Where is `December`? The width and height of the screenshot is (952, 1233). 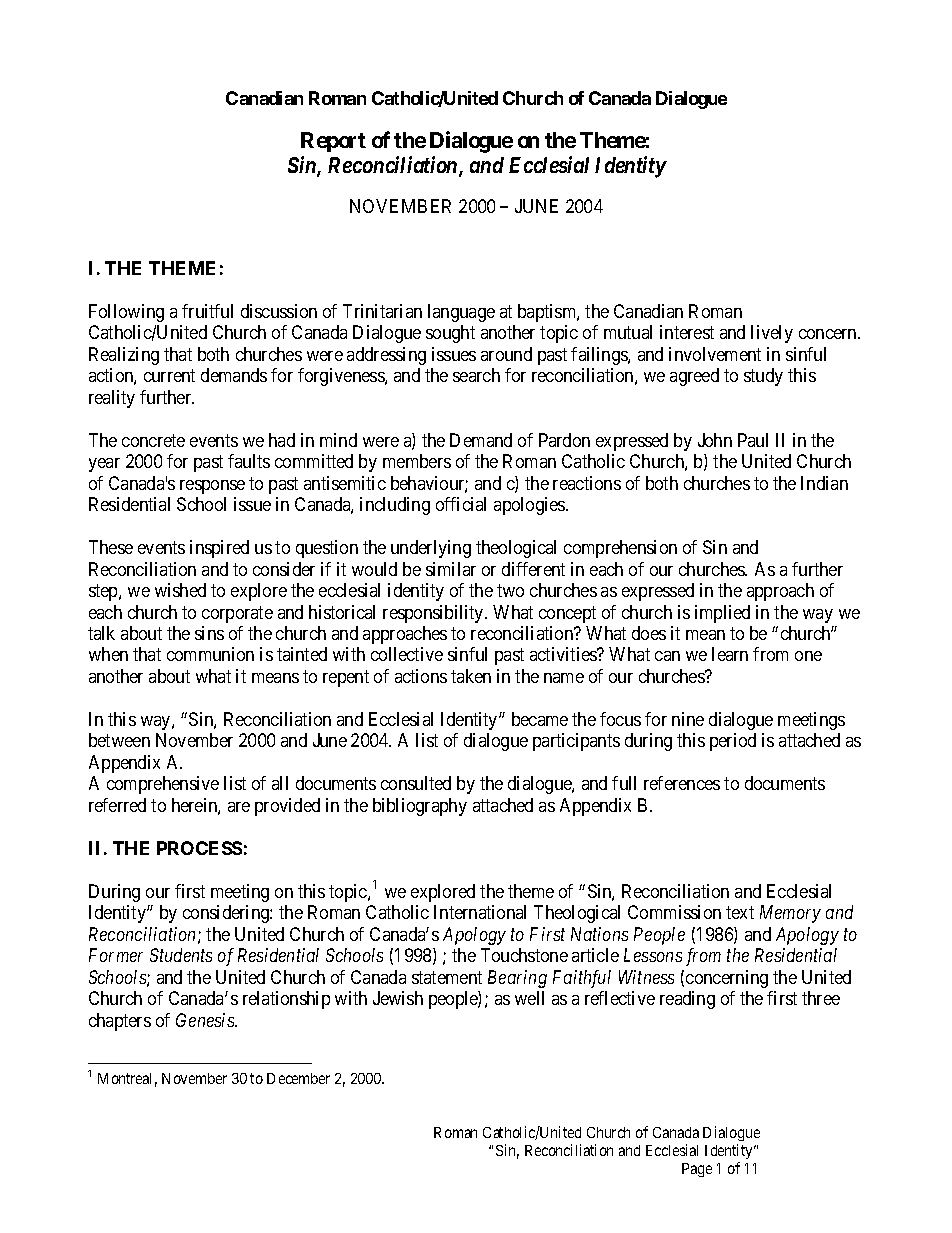
December is located at coordinates (298, 1078).
